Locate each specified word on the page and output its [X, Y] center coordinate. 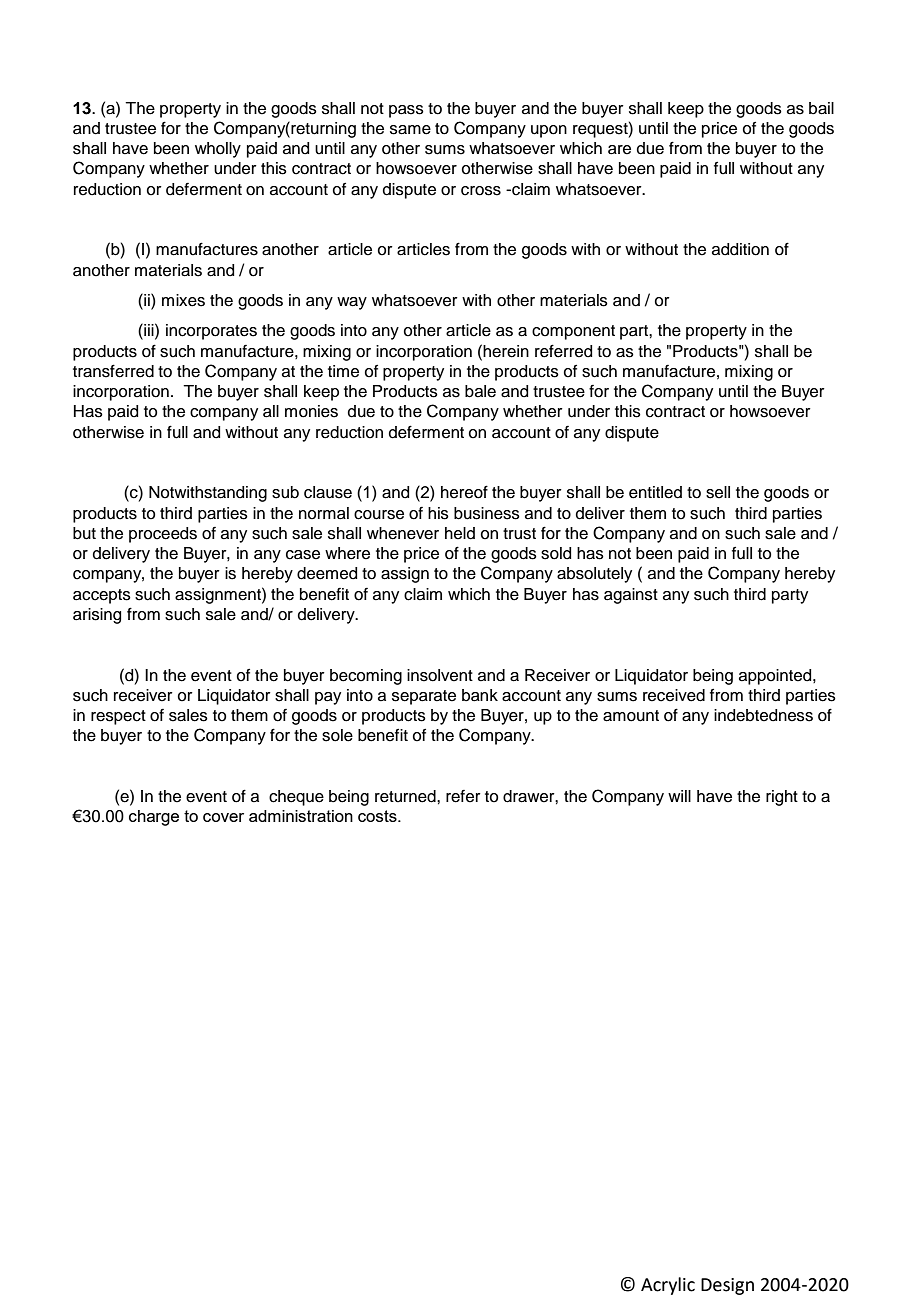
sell [718, 492]
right [782, 798]
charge [154, 818]
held [460, 533]
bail [821, 108]
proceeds [163, 535]
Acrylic [668, 1286]
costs [378, 816]
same [410, 130]
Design [727, 1286]
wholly [218, 150]
